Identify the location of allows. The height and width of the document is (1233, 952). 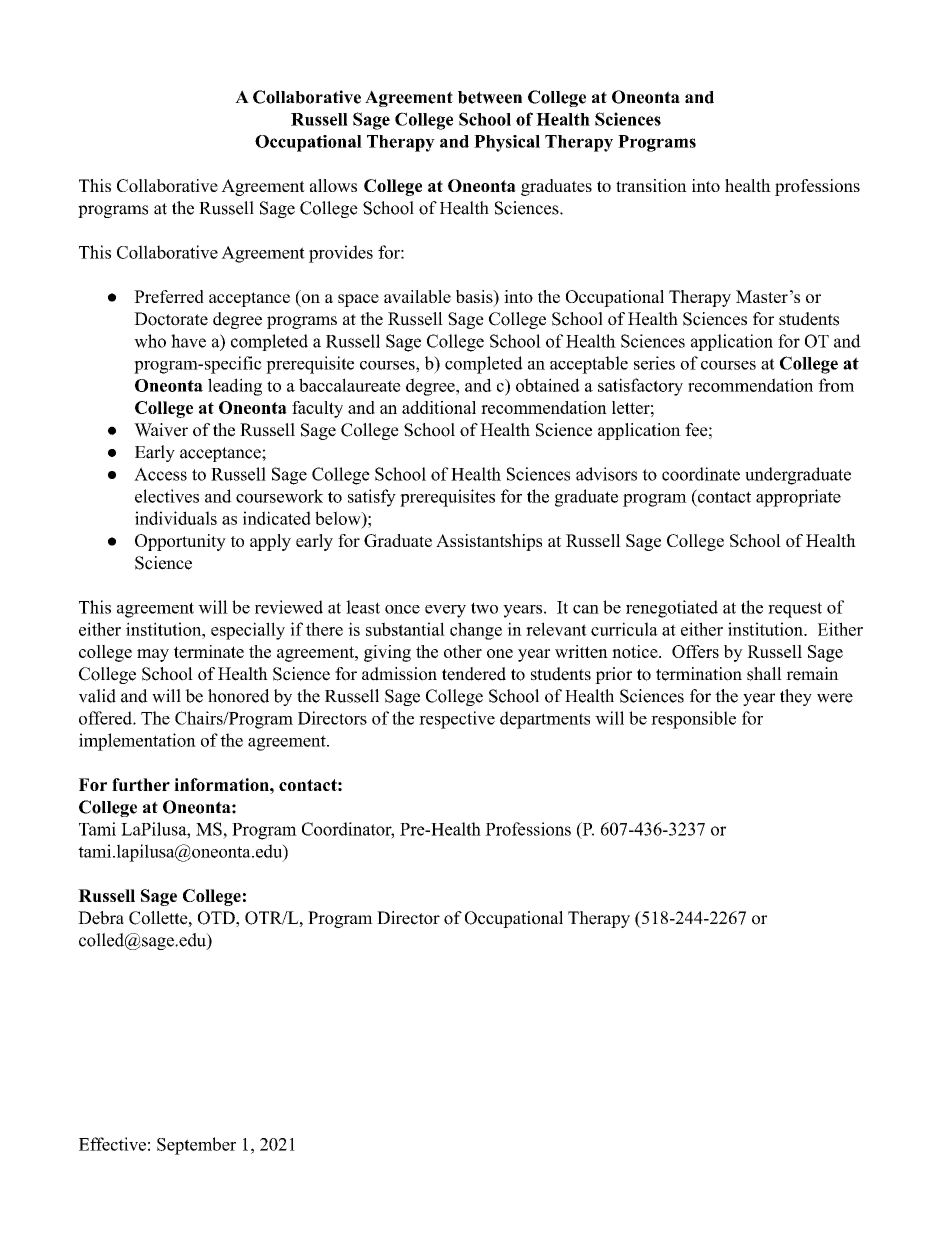
(333, 185).
